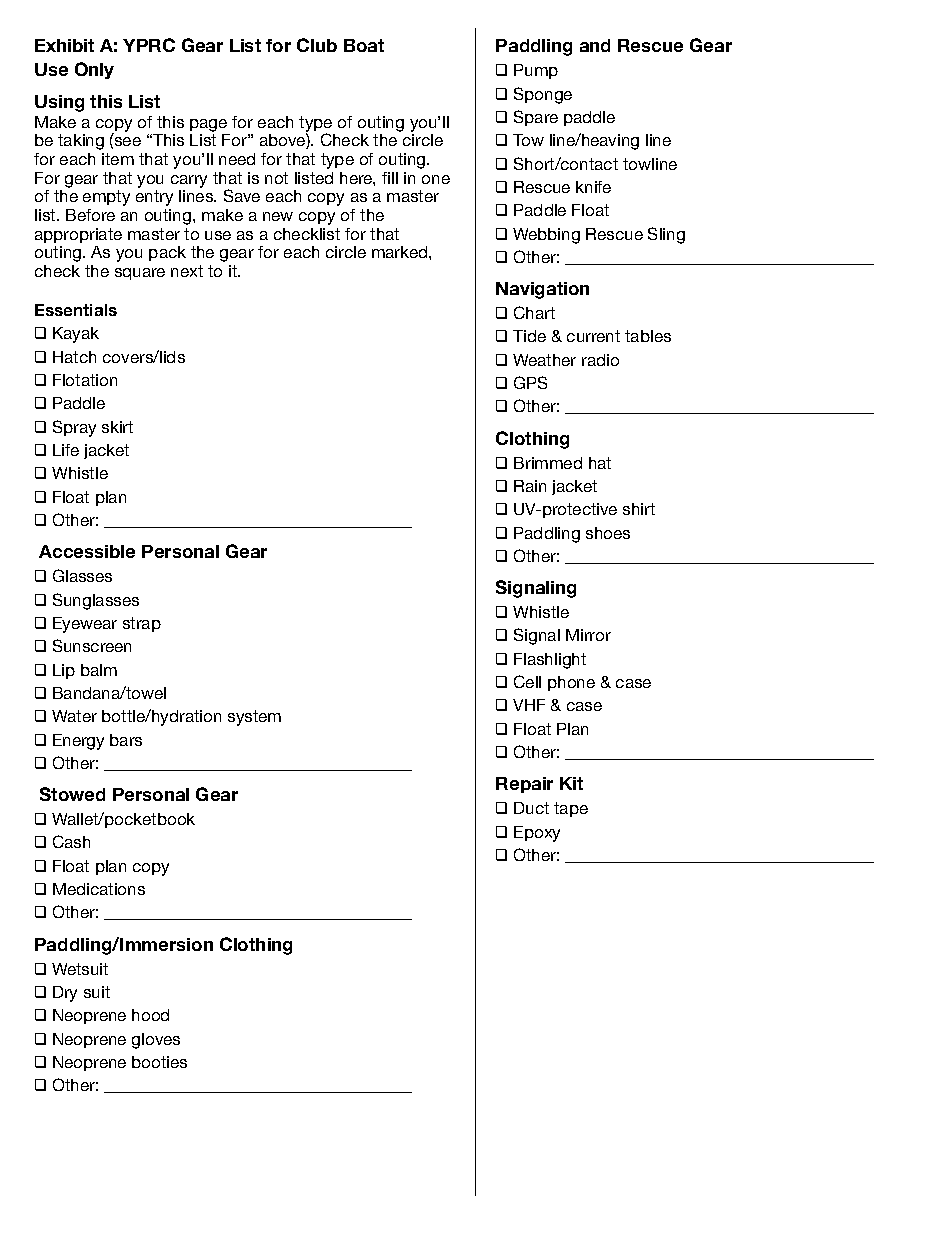  I want to click on shoes, so click(608, 533).
